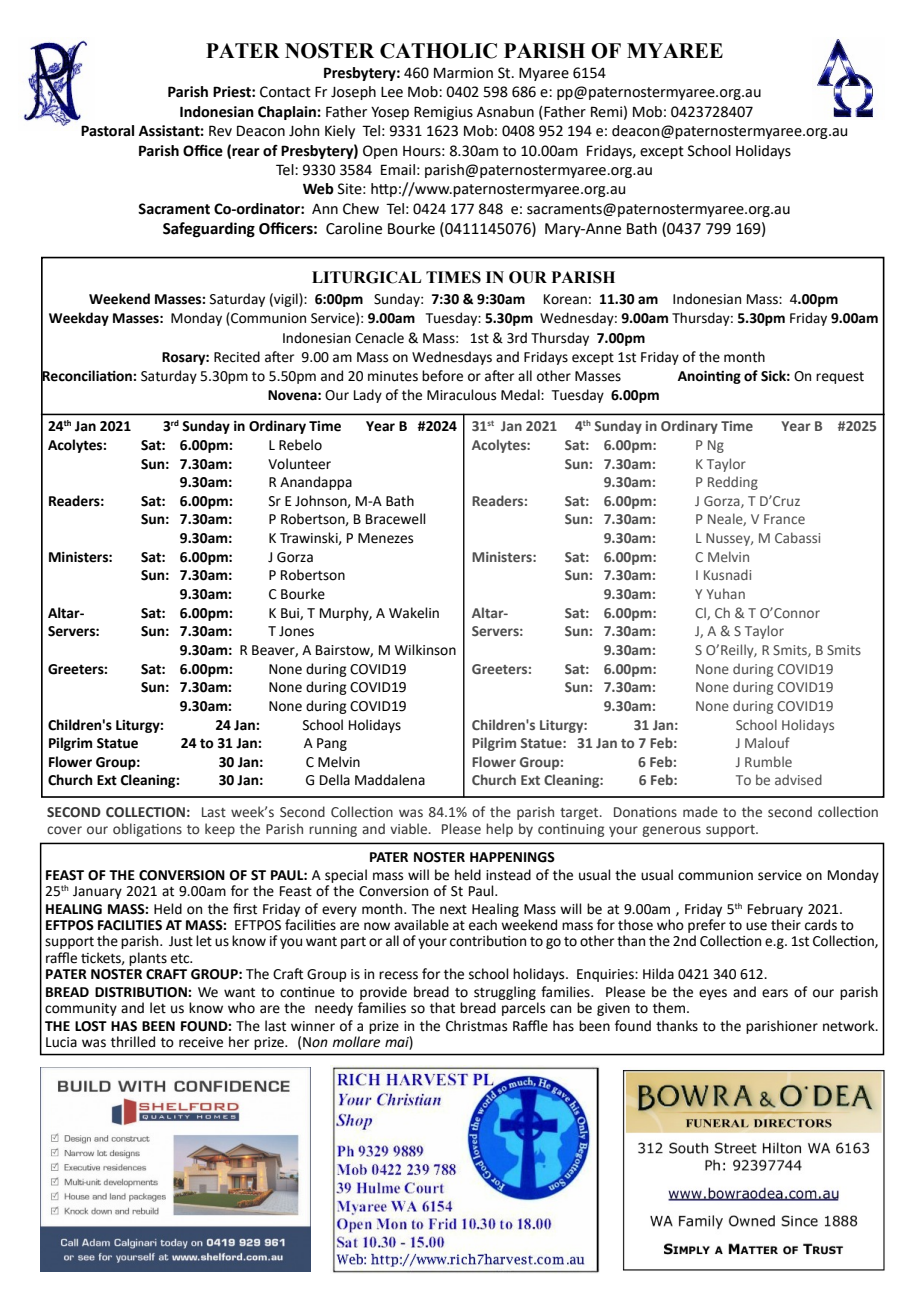 This screenshot has height=1308, width=924. Describe the element at coordinates (840, 378) in the screenshot. I see `request` at that location.
